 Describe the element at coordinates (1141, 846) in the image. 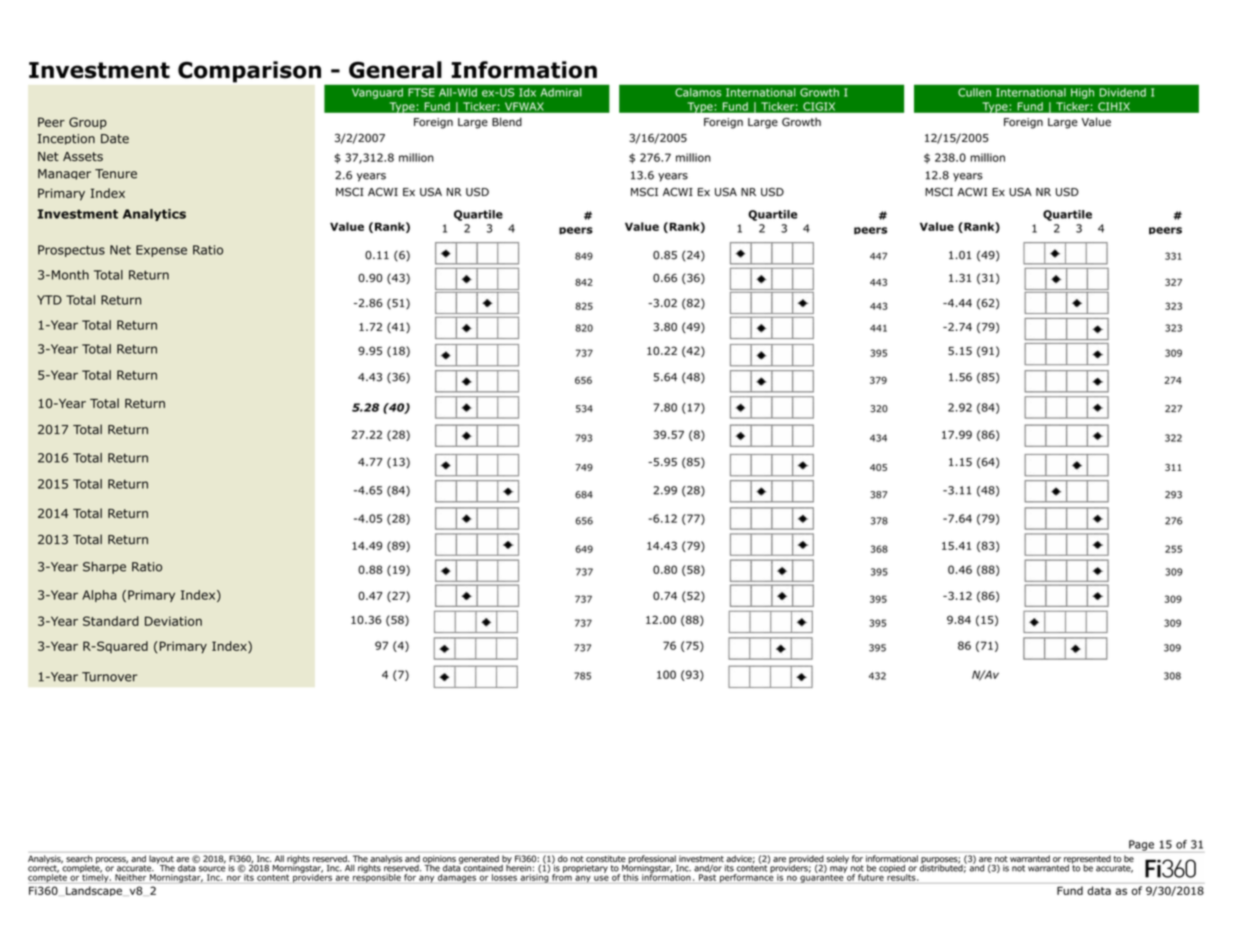

I see `Page` at that location.
